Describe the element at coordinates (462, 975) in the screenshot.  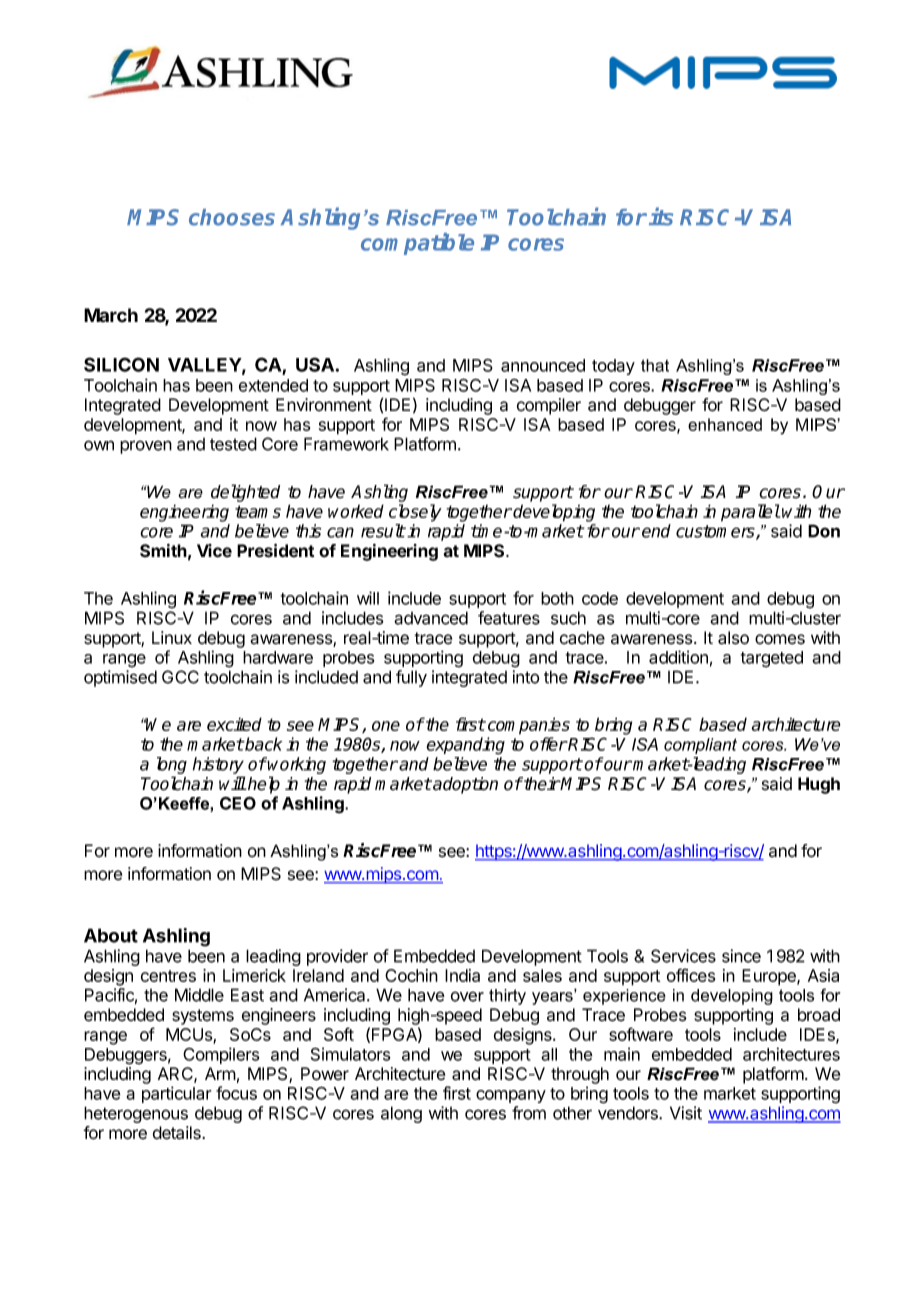
I see `India` at that location.
